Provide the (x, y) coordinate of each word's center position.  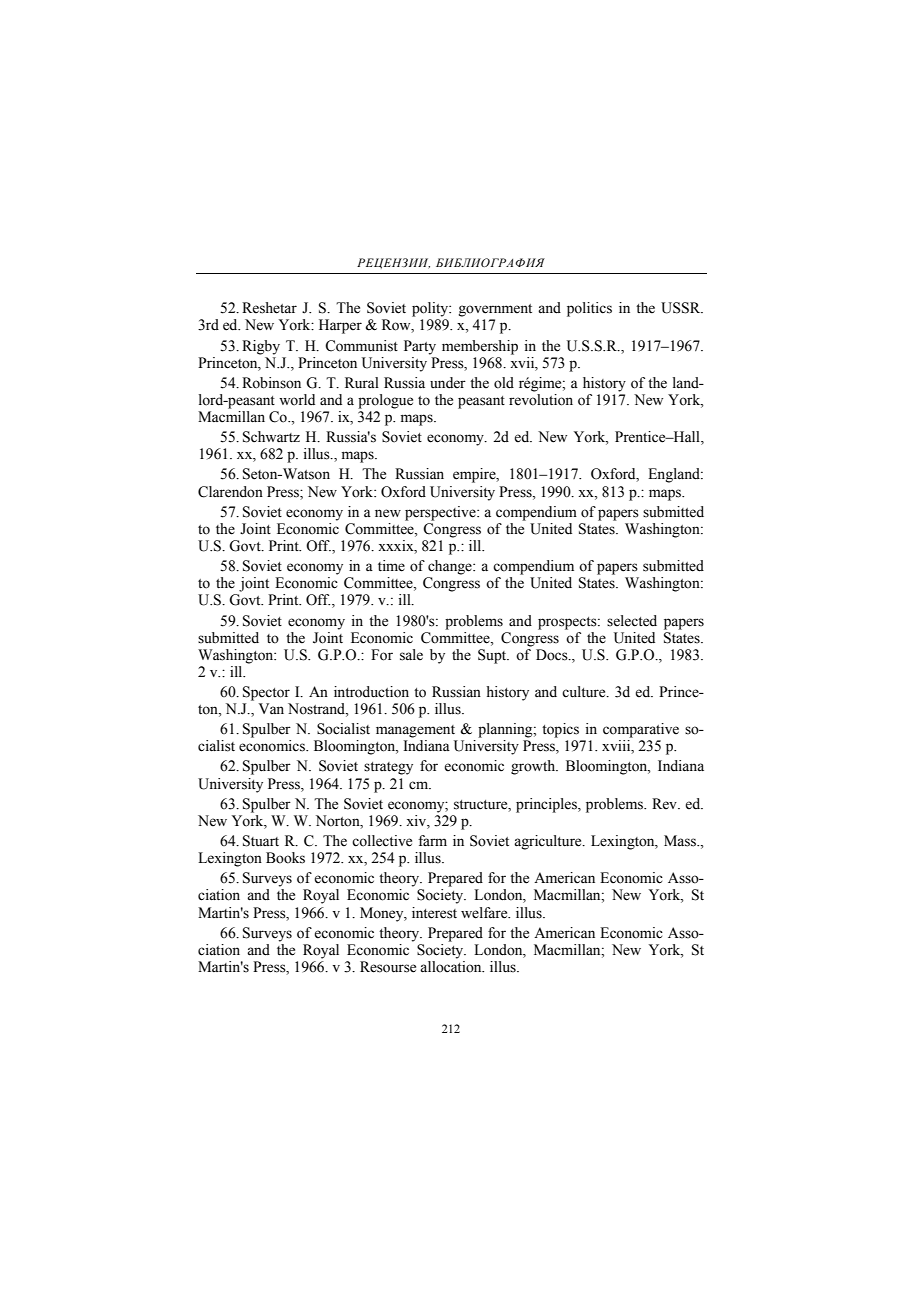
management (415, 731)
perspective (441, 513)
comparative (641, 730)
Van (271, 708)
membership (480, 347)
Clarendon (230, 492)
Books (285, 858)
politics (589, 309)
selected (632, 621)
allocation (452, 967)
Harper (340, 326)
